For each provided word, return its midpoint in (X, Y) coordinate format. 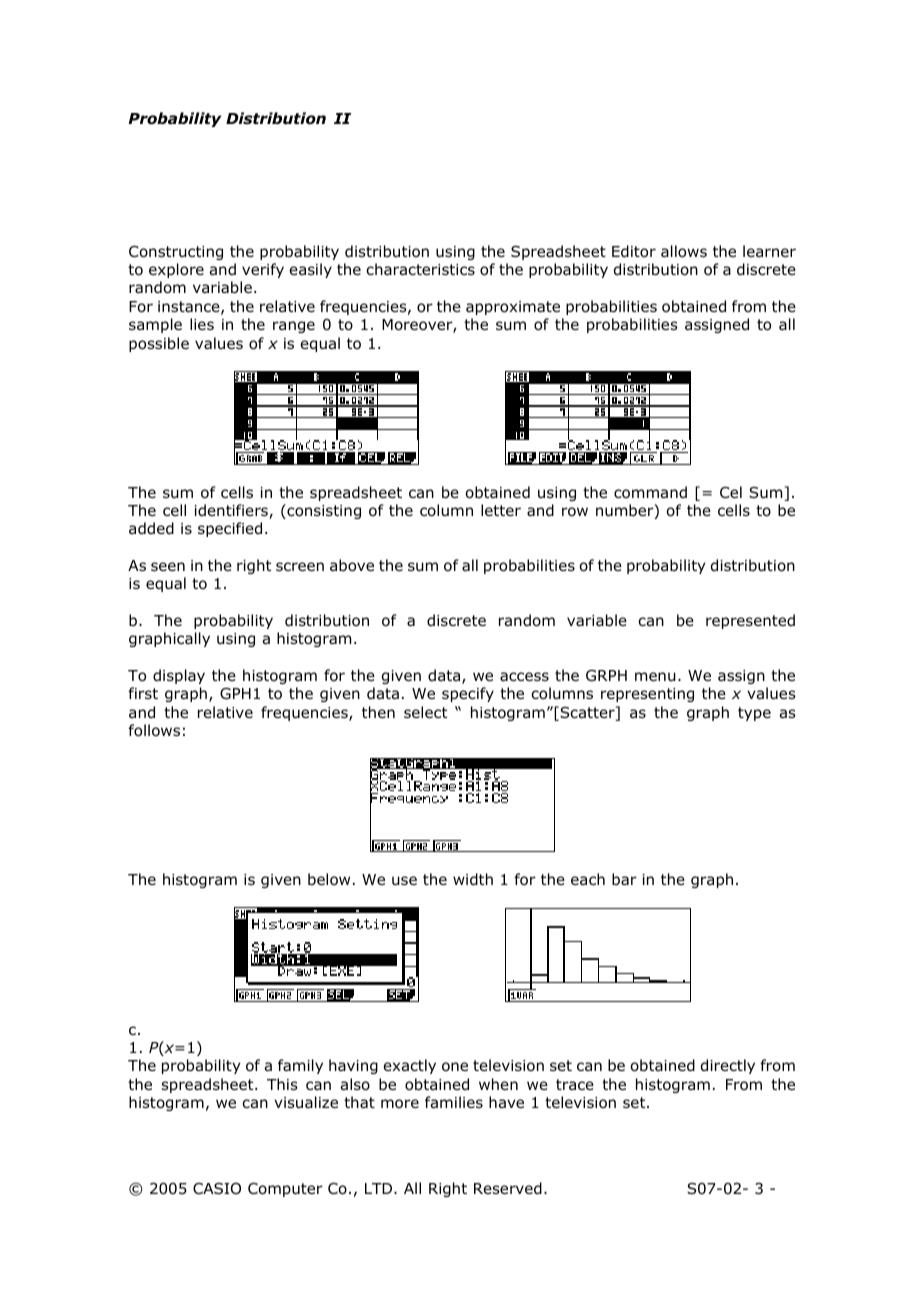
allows (684, 251)
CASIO (217, 1188)
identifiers (232, 511)
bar (624, 879)
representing (647, 695)
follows (154, 730)
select (425, 712)
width (473, 879)
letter (501, 510)
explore (176, 270)
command (650, 492)
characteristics (420, 269)
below (329, 879)
